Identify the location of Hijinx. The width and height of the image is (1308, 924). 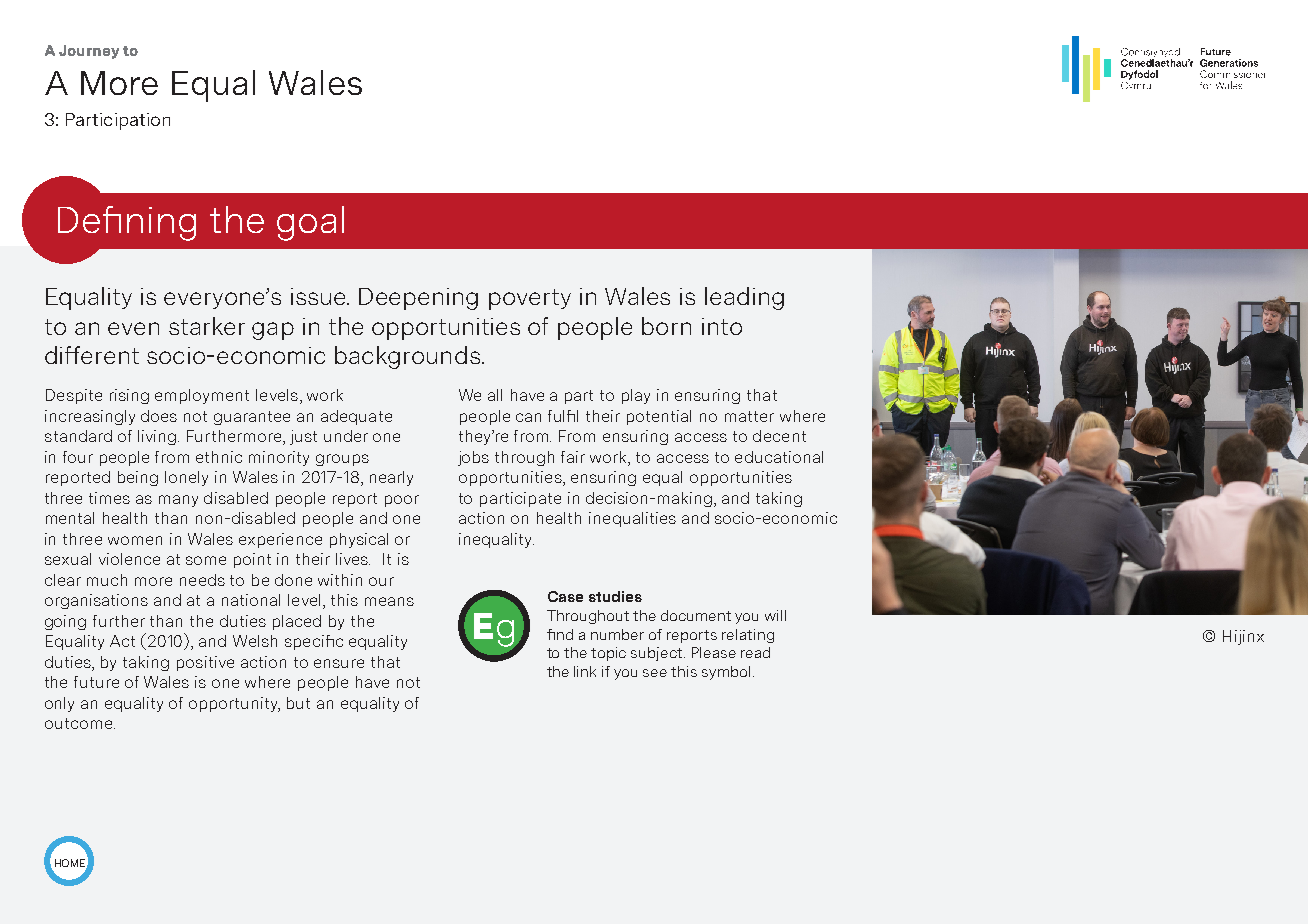
(1243, 637).
